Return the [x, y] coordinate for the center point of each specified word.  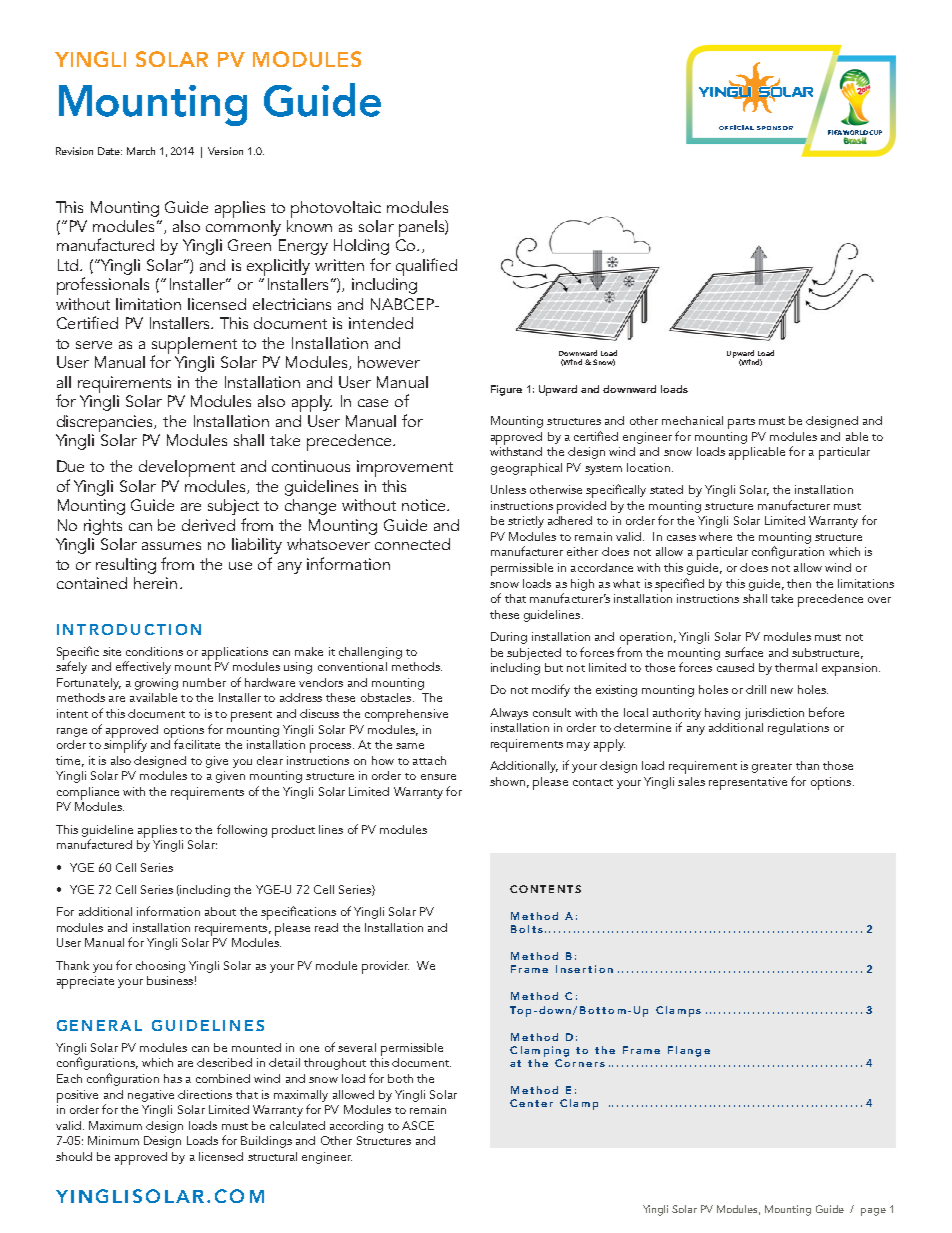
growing [156, 684]
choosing [160, 967]
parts [741, 423]
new [782, 691]
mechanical [692, 420]
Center [531, 1103]
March [141, 151]
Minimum [113, 1140]
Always [509, 714]
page [873, 1212]
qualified [426, 267]
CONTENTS [545, 889]
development [187, 468]
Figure [506, 390]
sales [691, 781]
